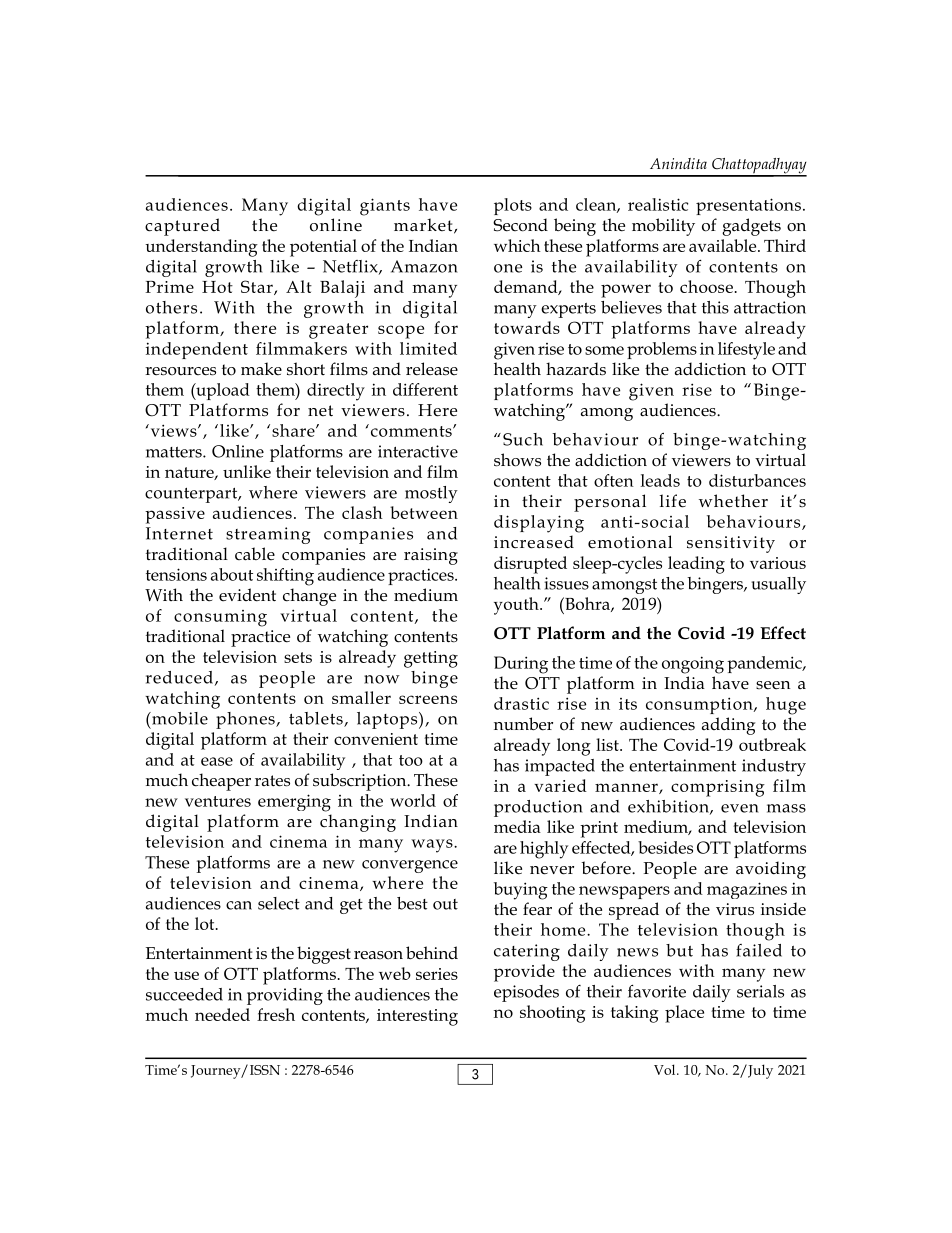  Describe the element at coordinates (665, 847) in the page. I see `besides` at that location.
